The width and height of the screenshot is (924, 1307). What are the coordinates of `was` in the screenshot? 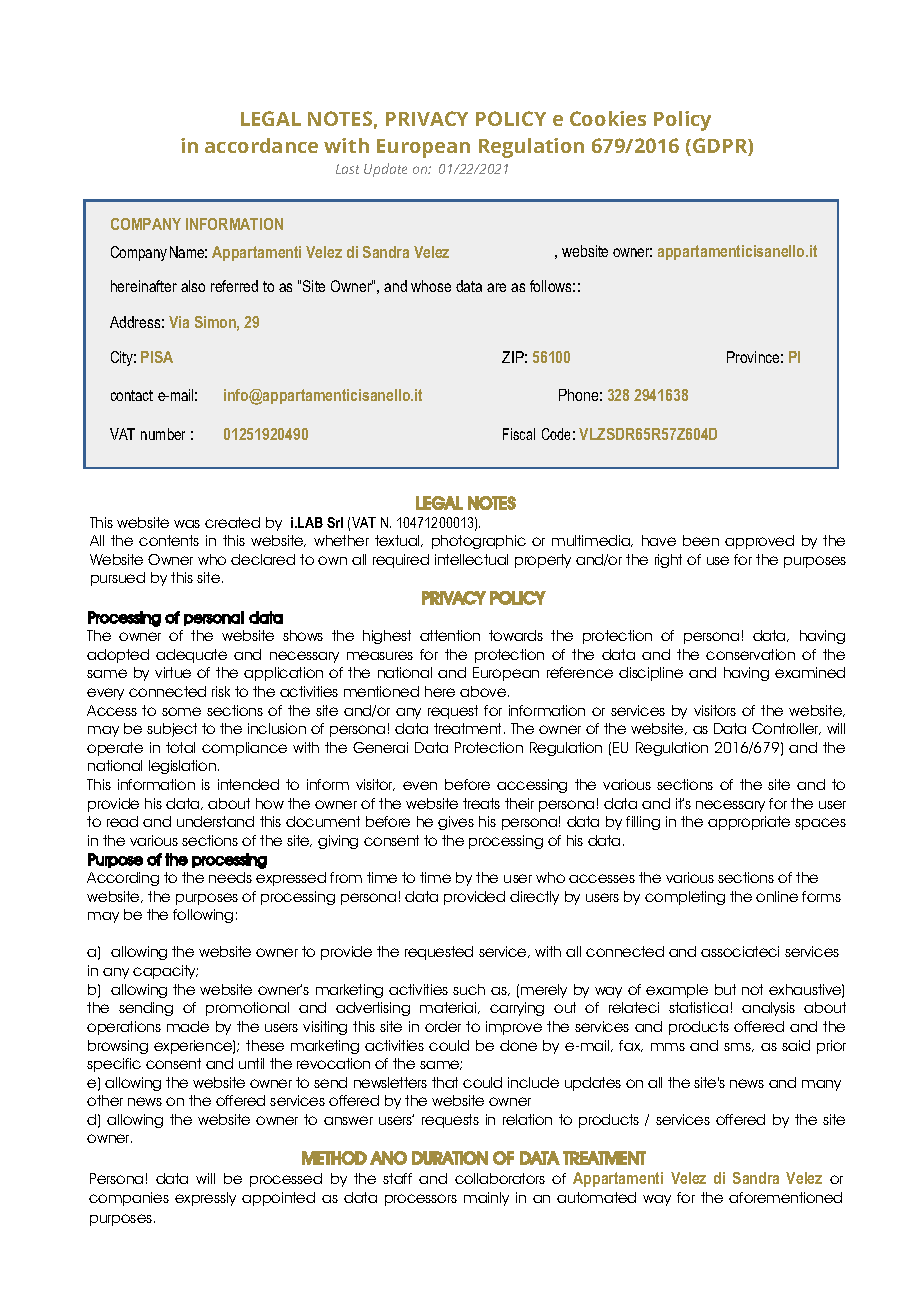 It's located at (187, 524).
